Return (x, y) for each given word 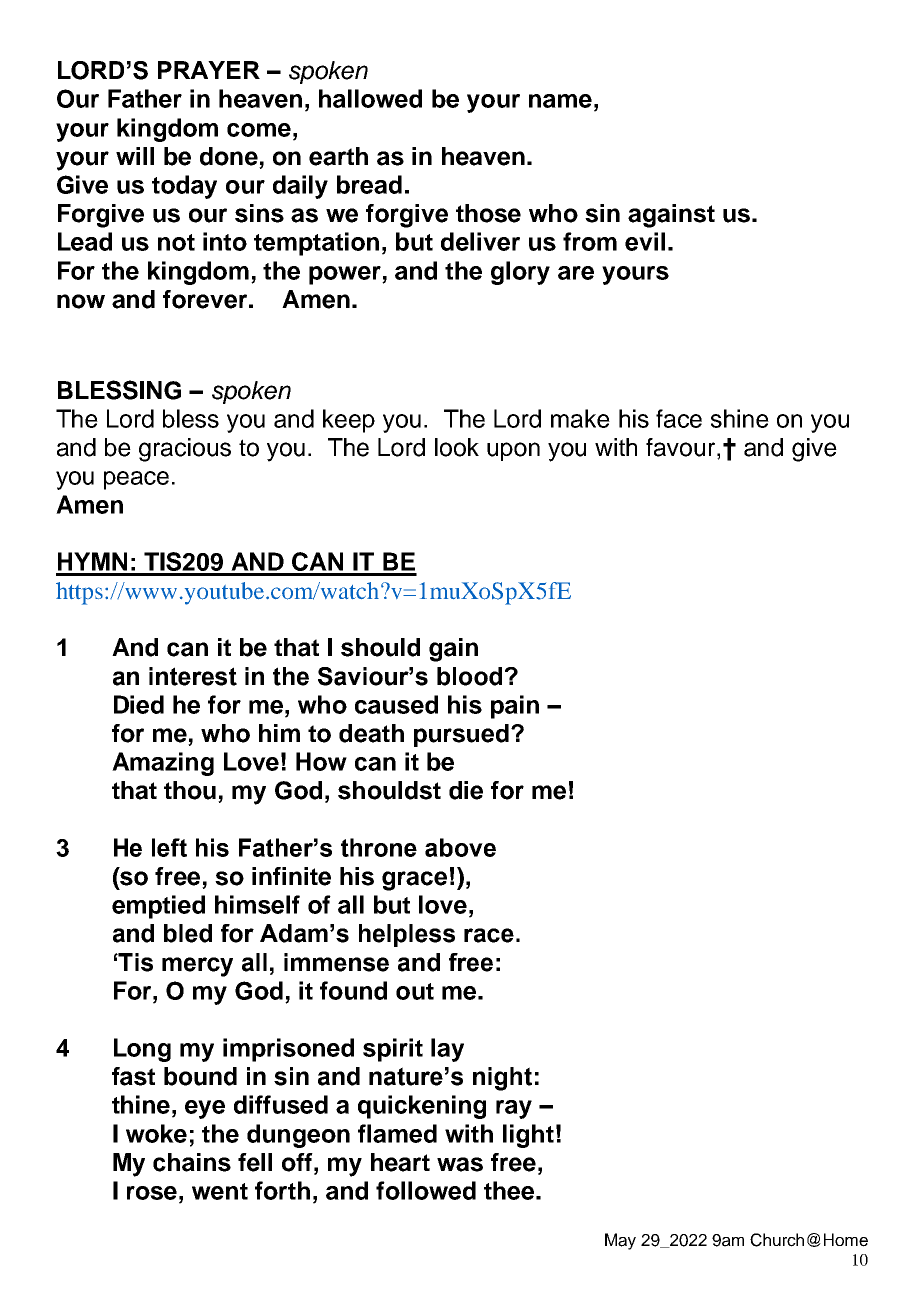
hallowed (370, 98)
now (81, 301)
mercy (197, 967)
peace (136, 480)
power (346, 275)
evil (645, 241)
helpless (407, 935)
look (457, 447)
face (679, 418)
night (502, 1079)
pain (515, 707)
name (560, 101)
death (371, 733)
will (135, 156)
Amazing (163, 764)
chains (192, 1162)
